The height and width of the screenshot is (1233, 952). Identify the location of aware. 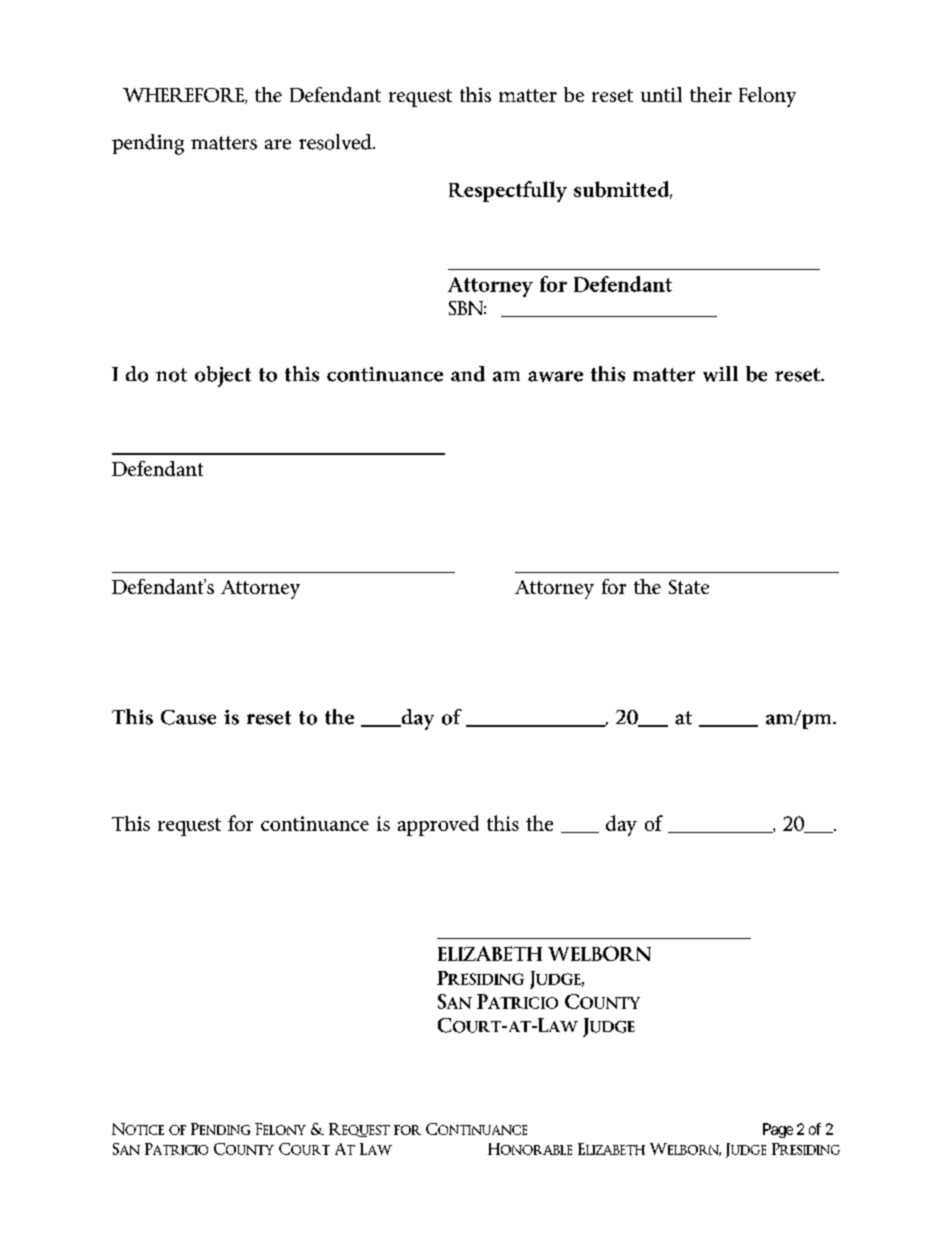
(555, 376).
